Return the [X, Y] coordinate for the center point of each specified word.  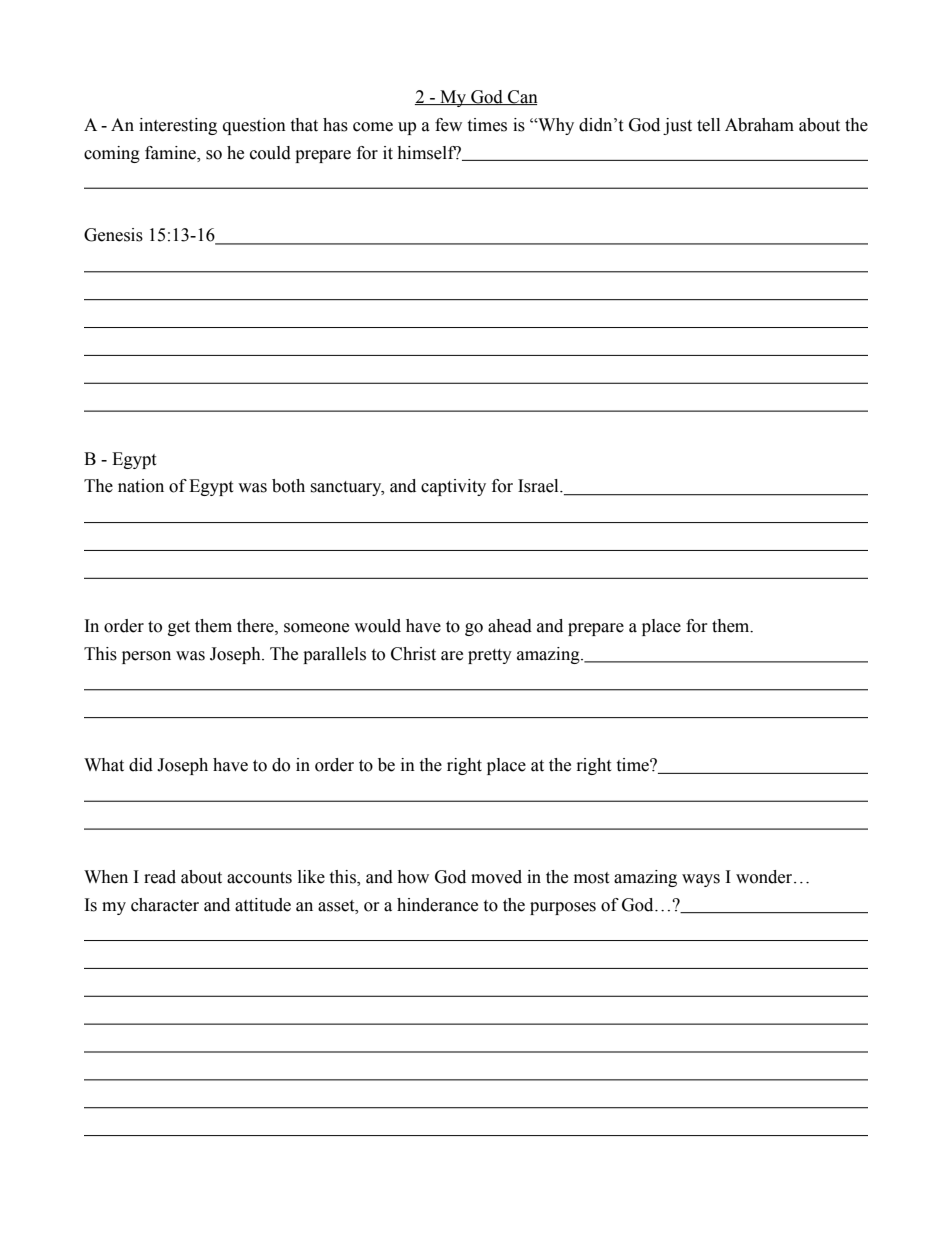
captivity [453, 487]
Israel [539, 486]
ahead [510, 626]
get [179, 628]
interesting [178, 126]
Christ [413, 654]
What [104, 765]
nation [141, 486]
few [448, 125]
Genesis [113, 235]
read [160, 877]
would [377, 626]
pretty [490, 656]
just [677, 126]
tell [708, 125]
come [373, 127]
